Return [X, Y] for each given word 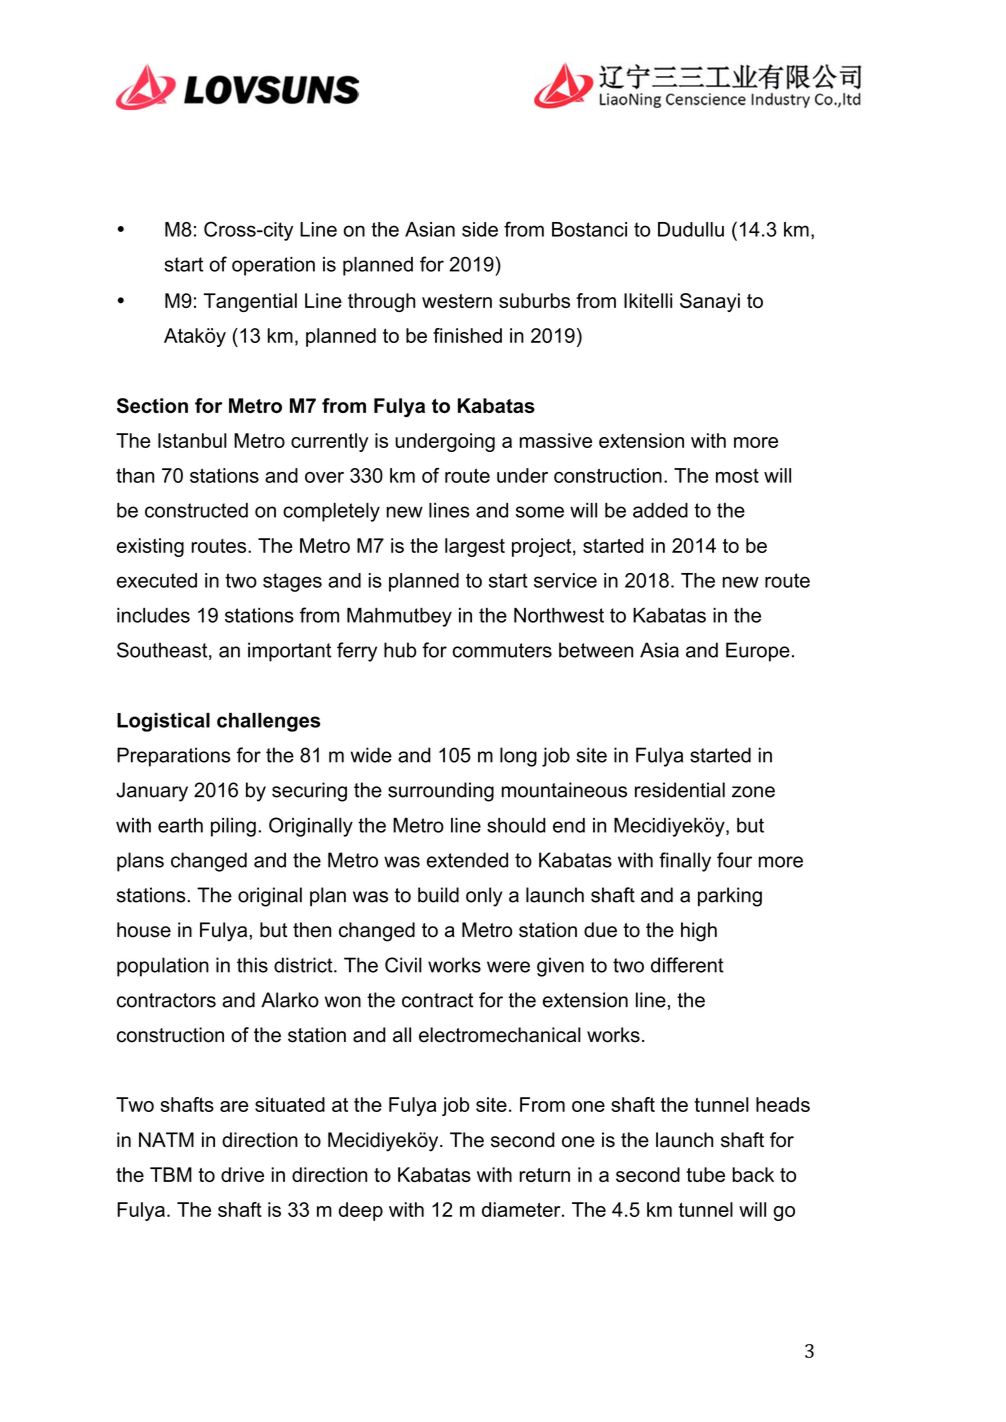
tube [705, 1174]
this [252, 965]
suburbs [534, 300]
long [518, 757]
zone [753, 792]
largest [475, 547]
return [544, 1175]
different [687, 965]
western [457, 301]
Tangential [250, 302]
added [660, 510]
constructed [196, 510]
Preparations [174, 757]
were [508, 967]
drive [242, 1174]
